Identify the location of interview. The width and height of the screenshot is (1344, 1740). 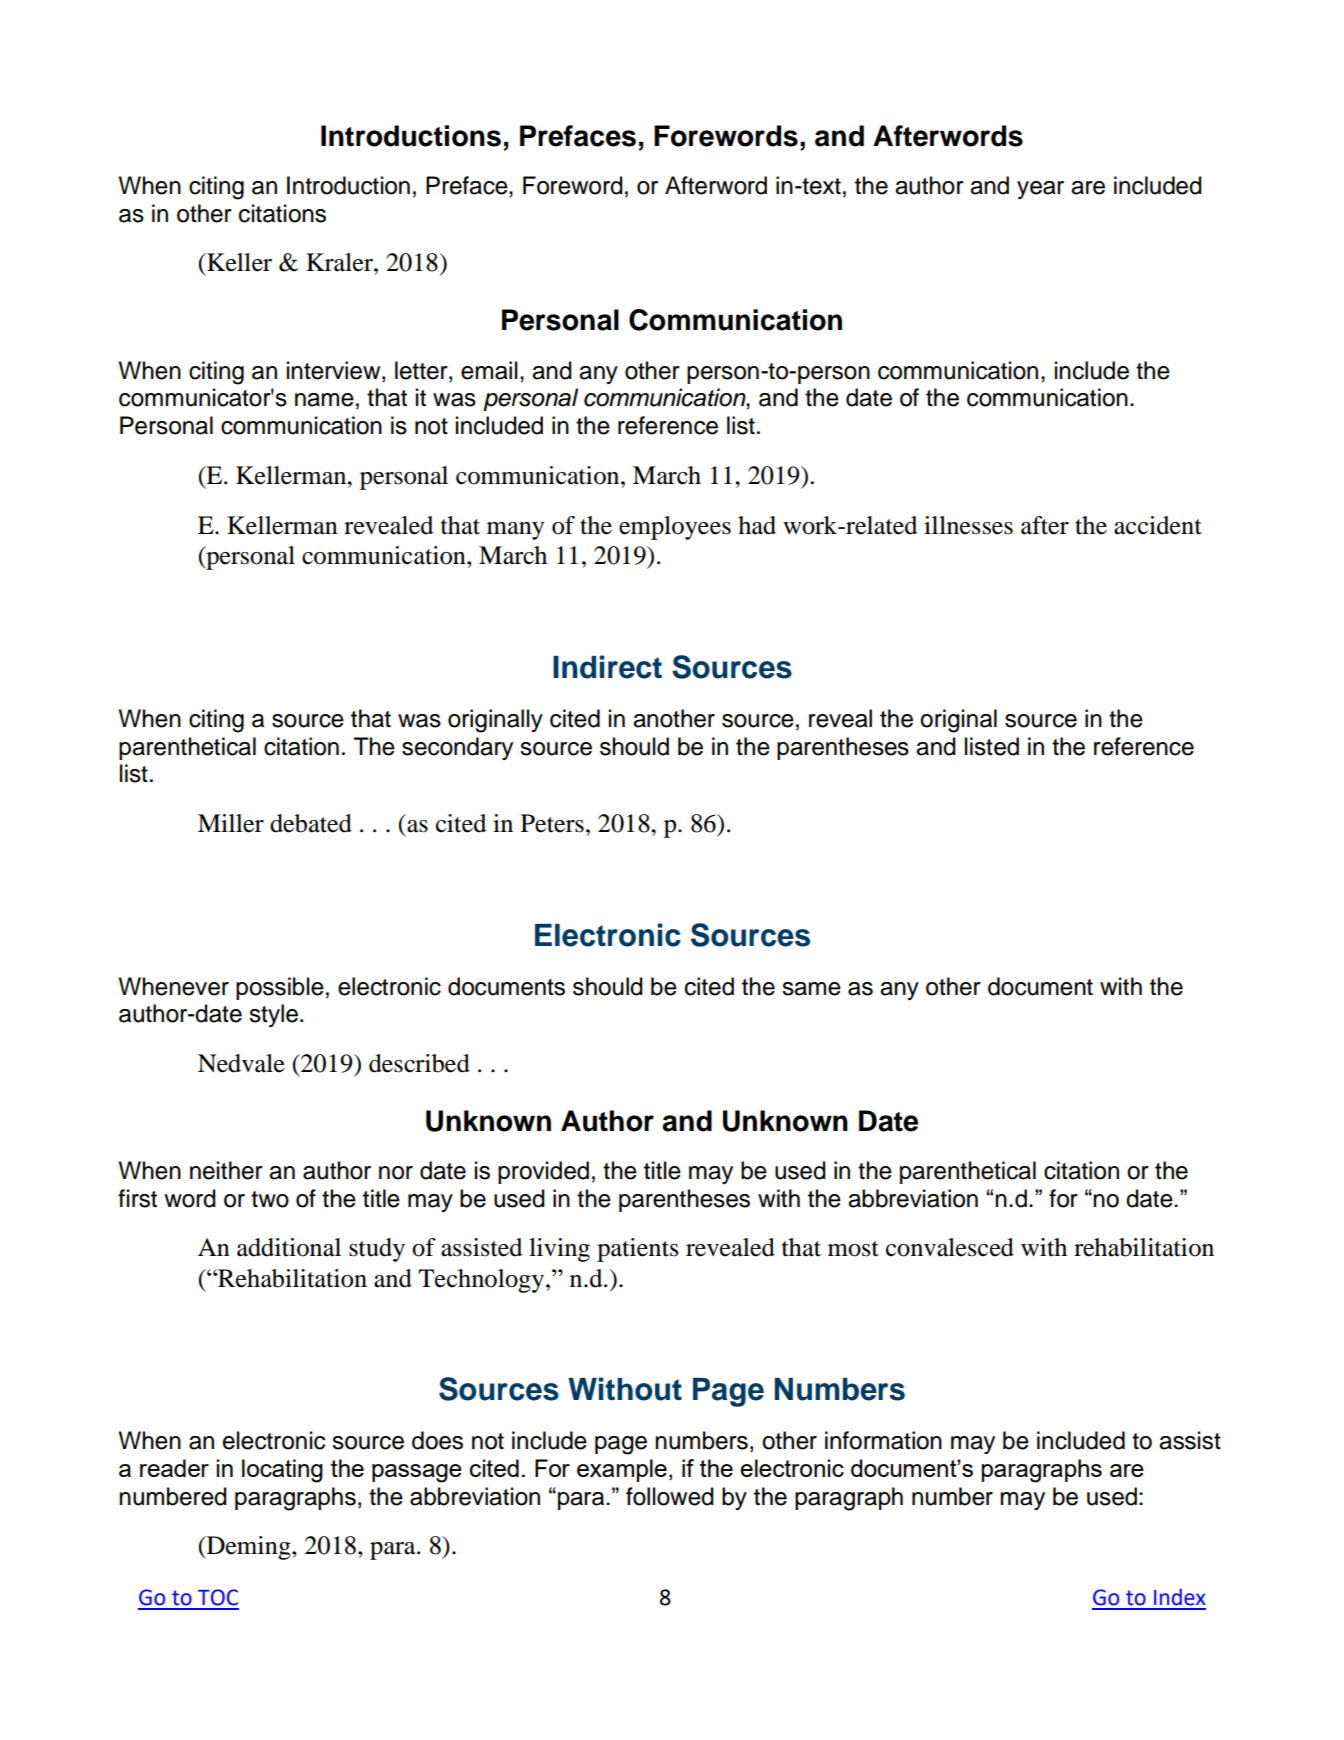
(335, 370).
